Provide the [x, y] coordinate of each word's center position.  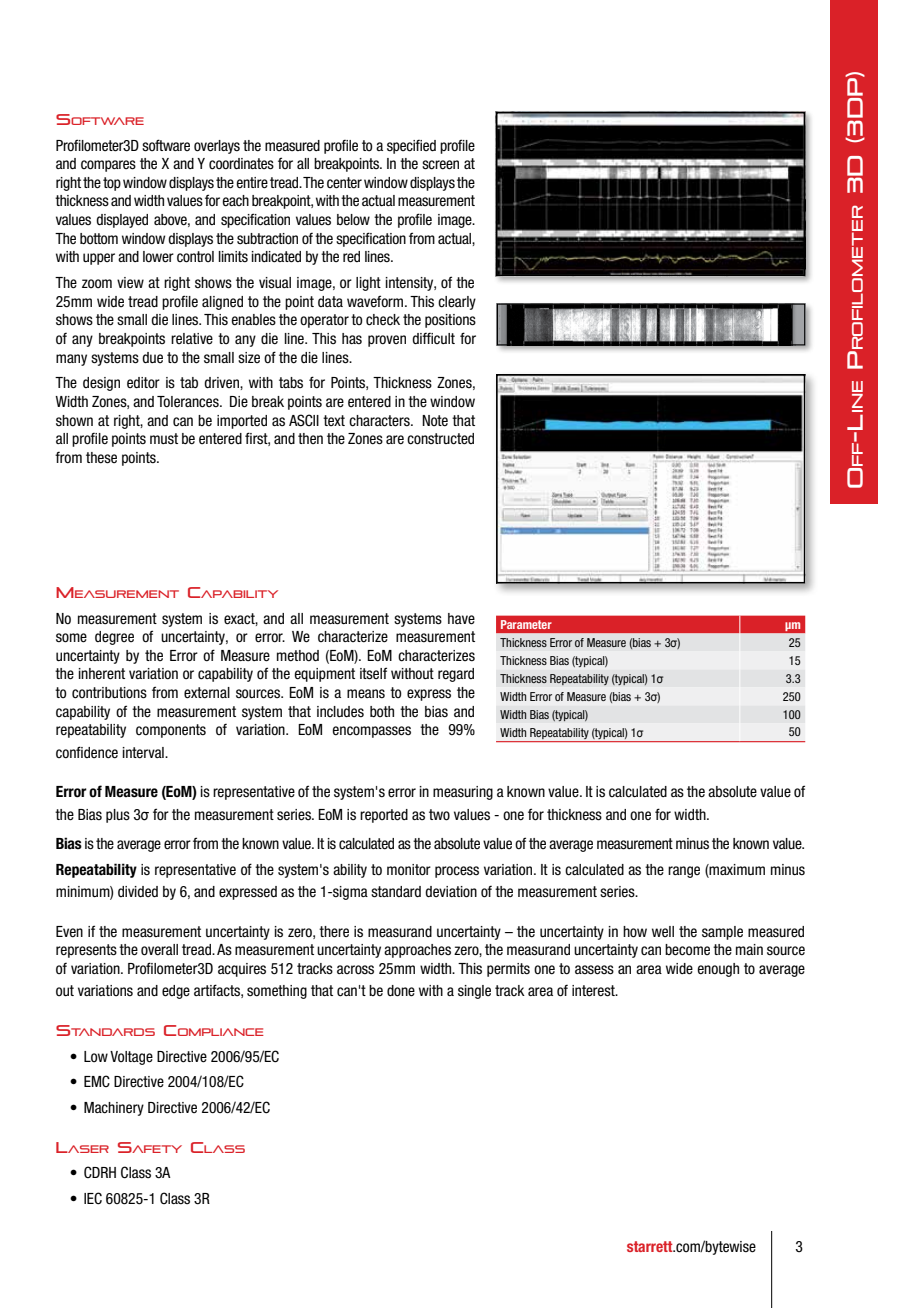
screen [440, 165]
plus [118, 816]
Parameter [526, 624]
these [101, 458]
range [684, 872]
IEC [93, 1198]
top [112, 184]
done [401, 991]
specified [411, 147]
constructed [440, 439]
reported [384, 816]
